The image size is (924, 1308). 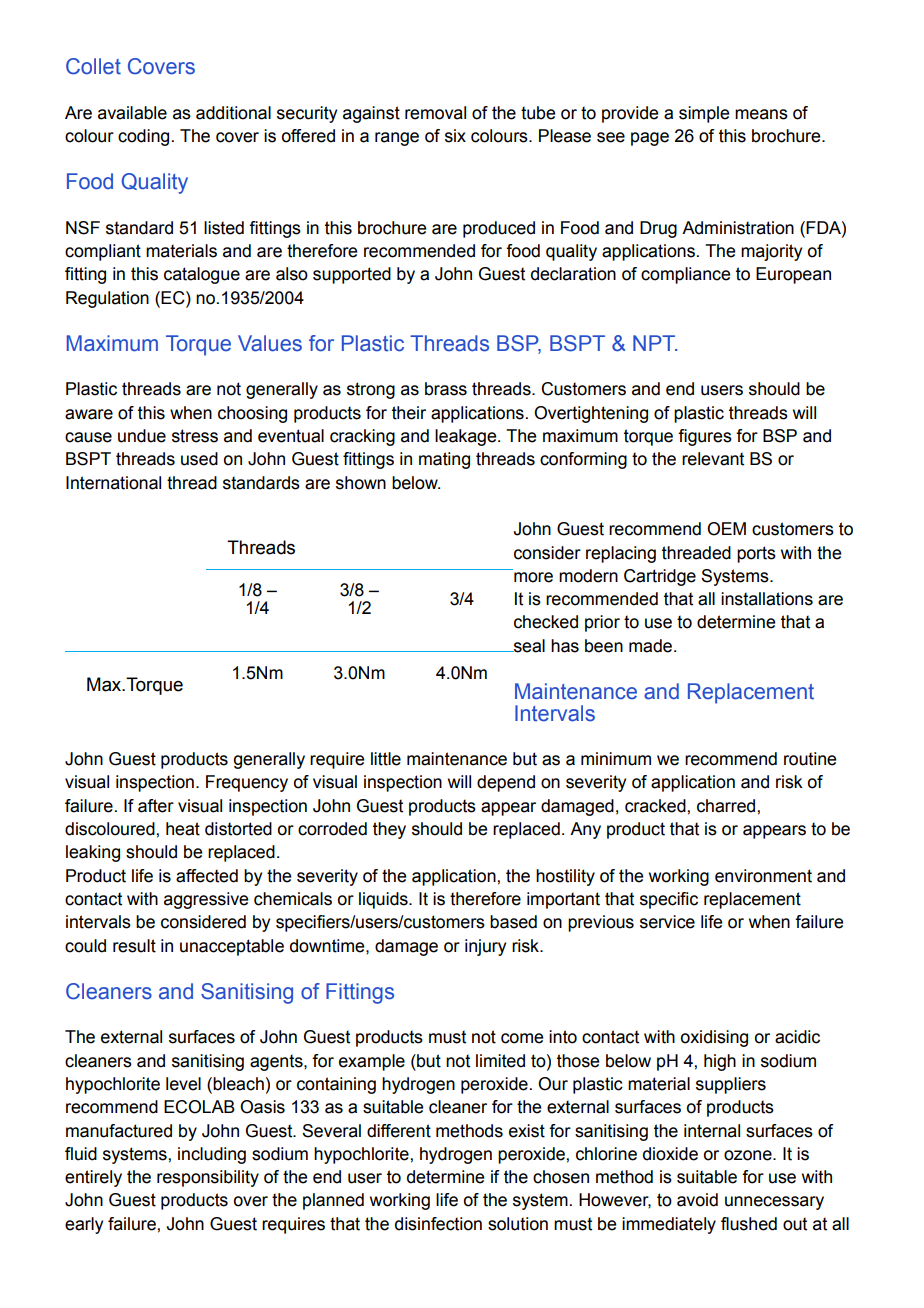 I want to click on Frequency, so click(x=247, y=783).
